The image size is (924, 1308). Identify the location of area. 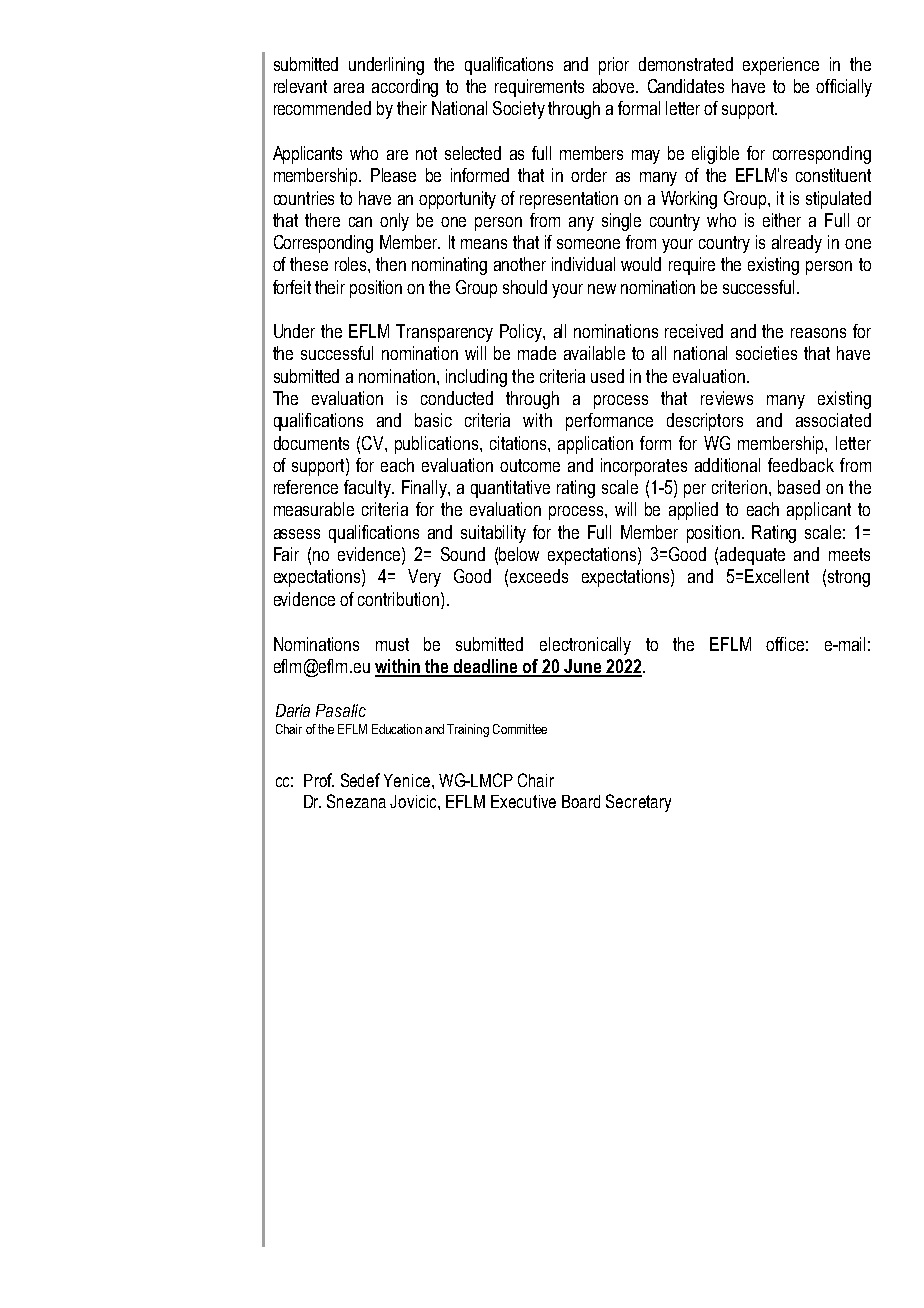
(349, 88).
